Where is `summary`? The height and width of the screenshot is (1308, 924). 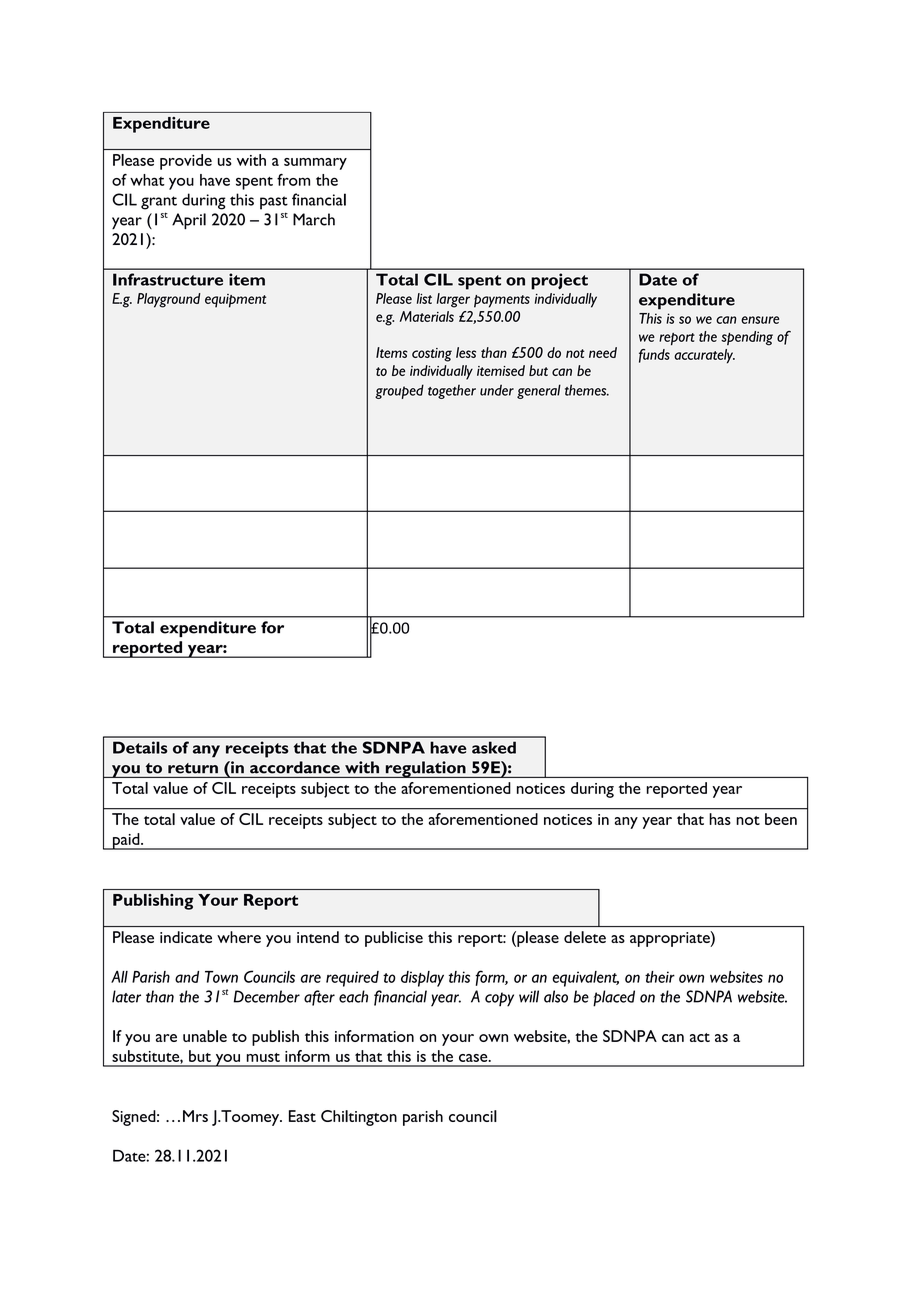
summary is located at coordinates (315, 164).
